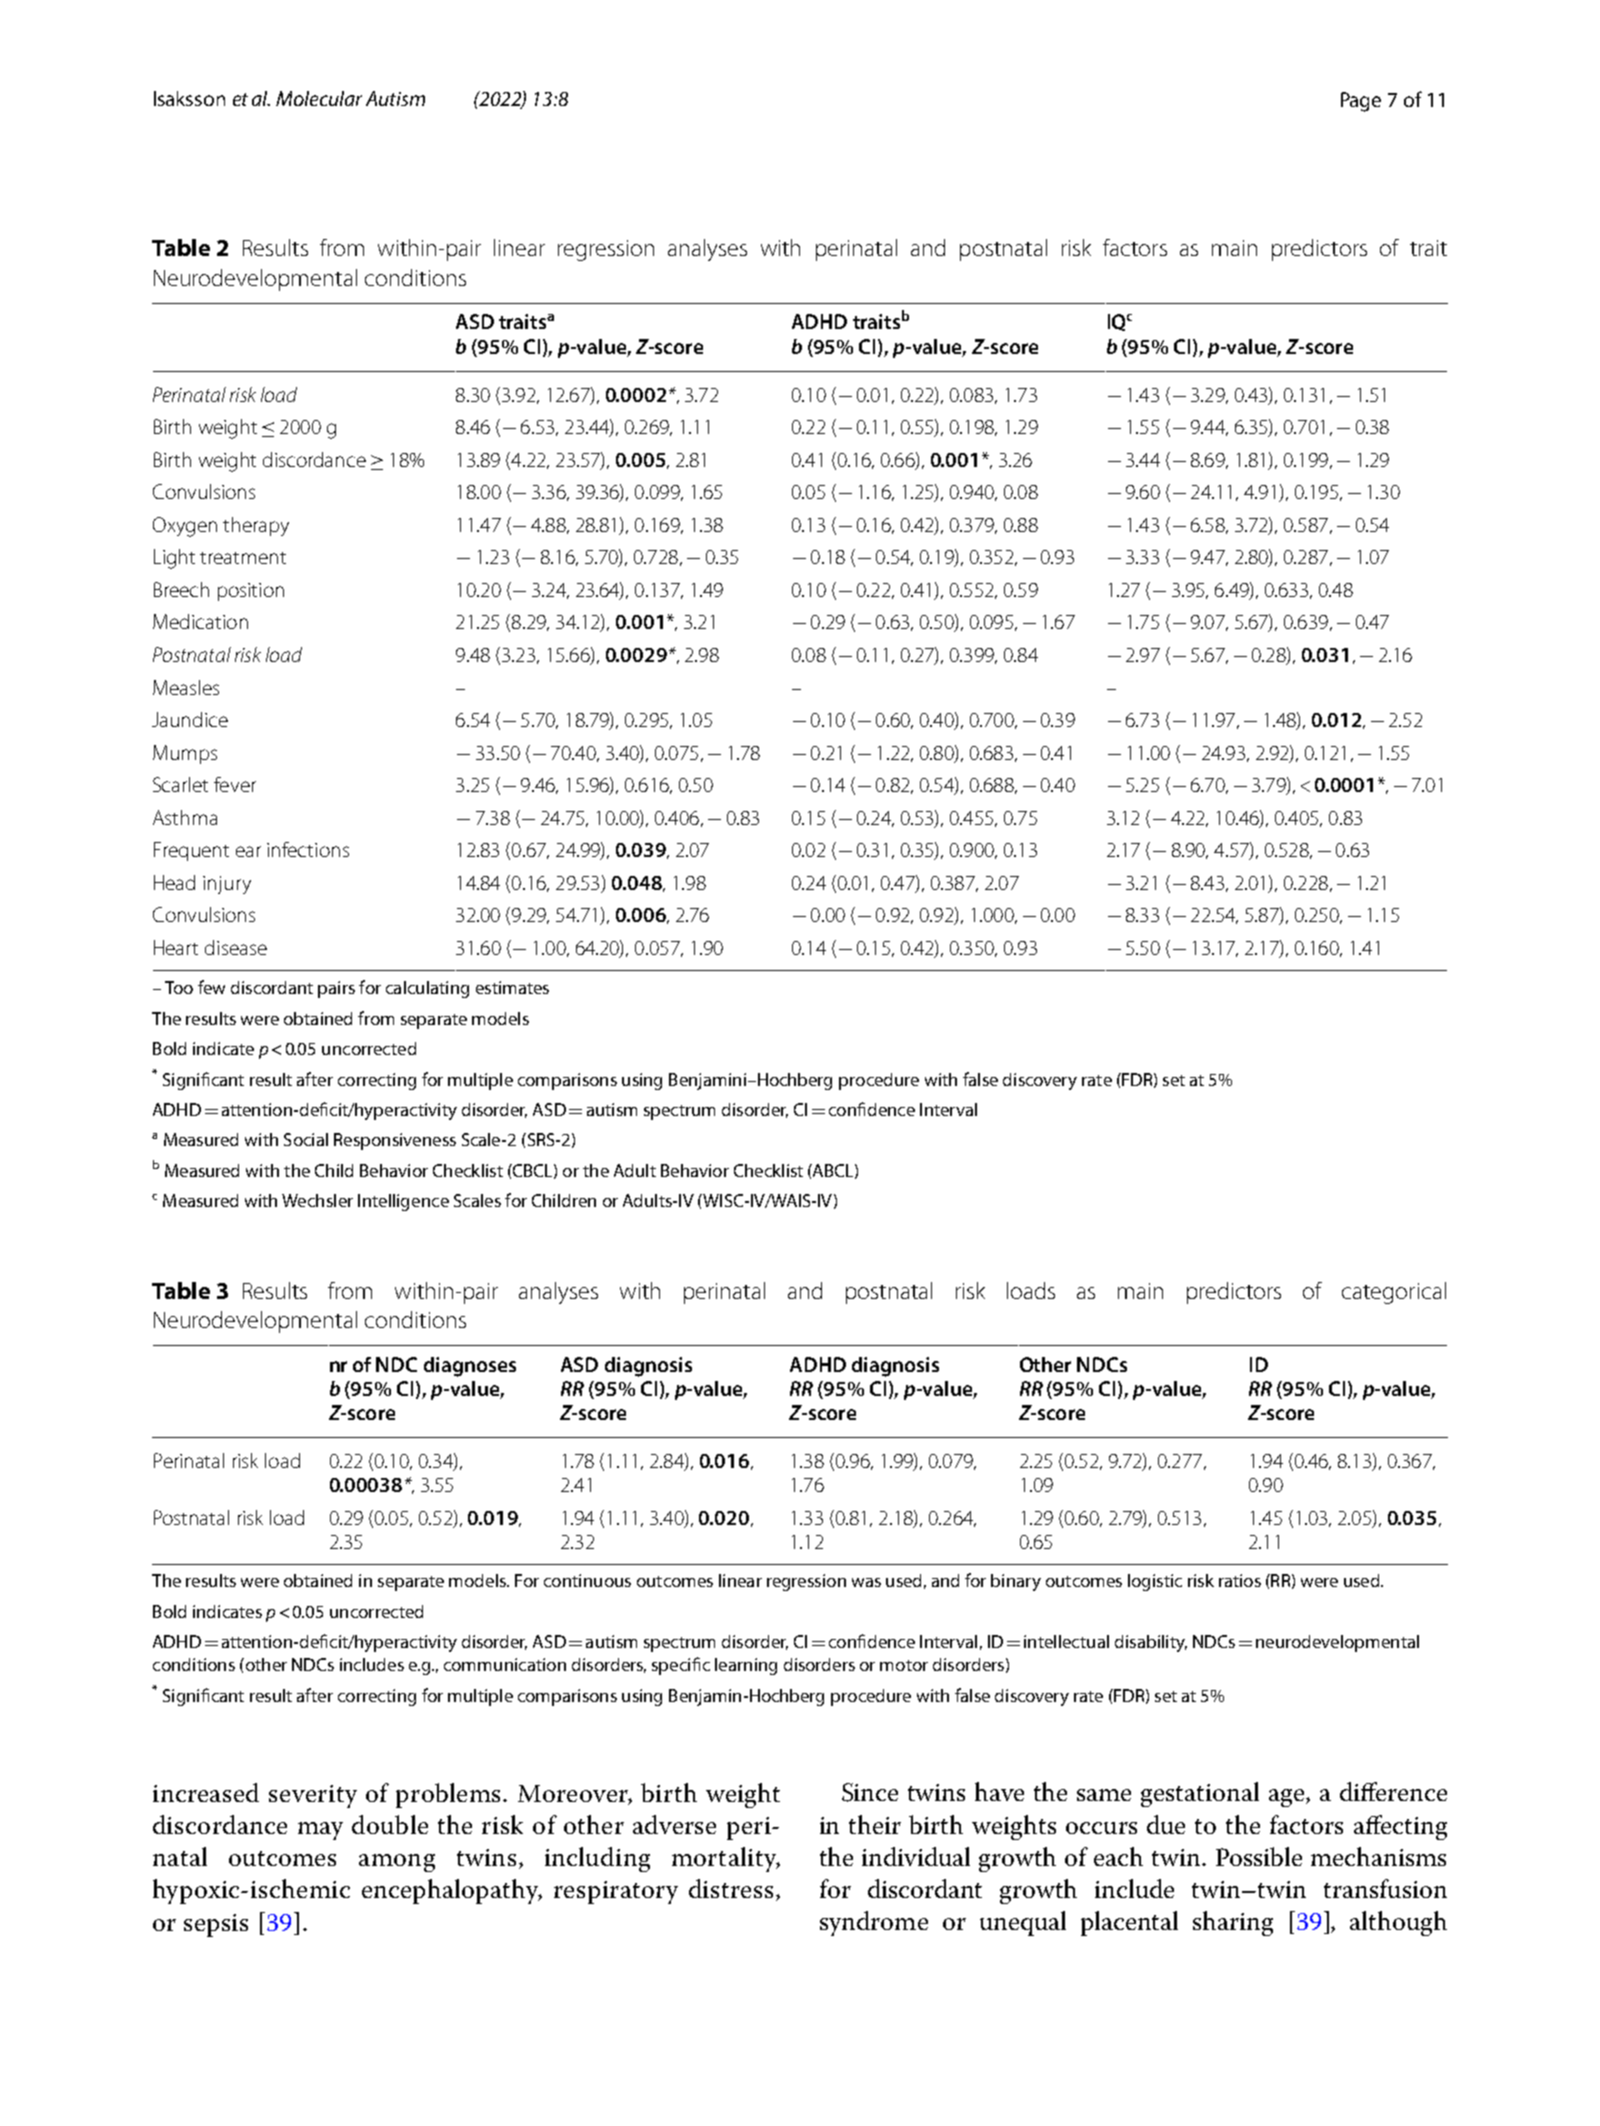 This page has width=1600, height=2126. What do you see at coordinates (317, 1200) in the page?
I see `Wechsler` at bounding box center [317, 1200].
